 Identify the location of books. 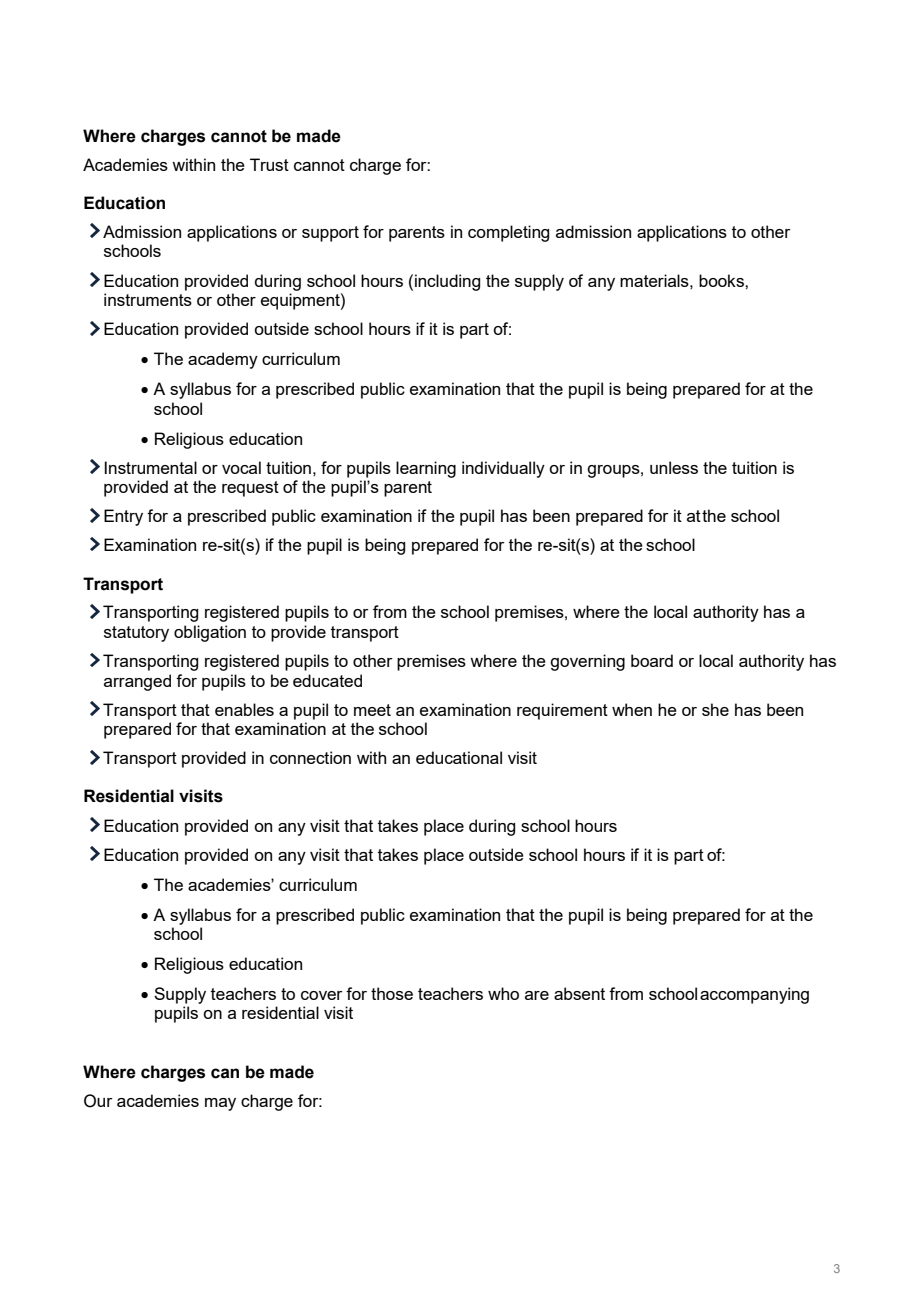
(722, 280).
